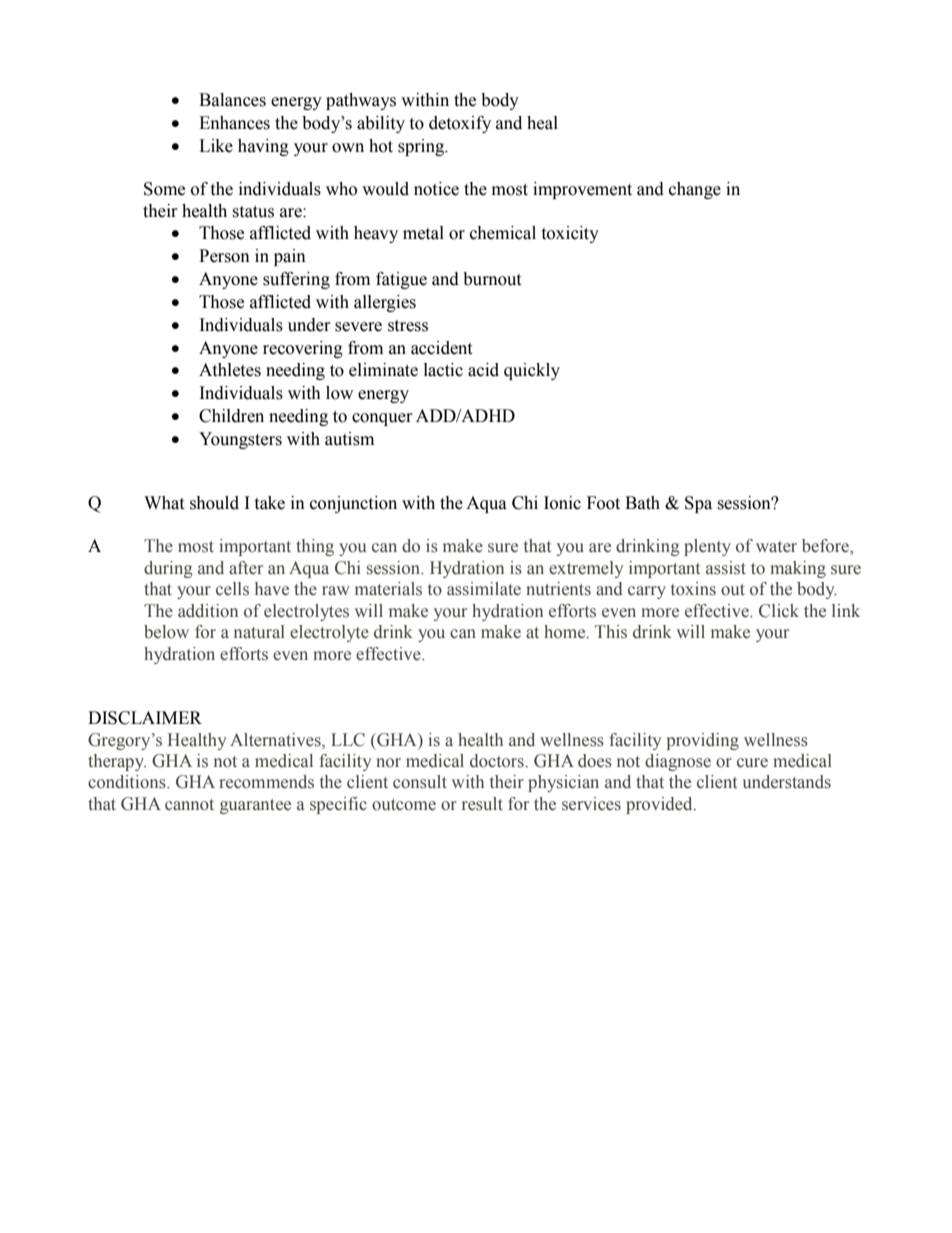 The image size is (952, 1233). Describe the element at coordinates (492, 279) in the screenshot. I see `burnout` at that location.
